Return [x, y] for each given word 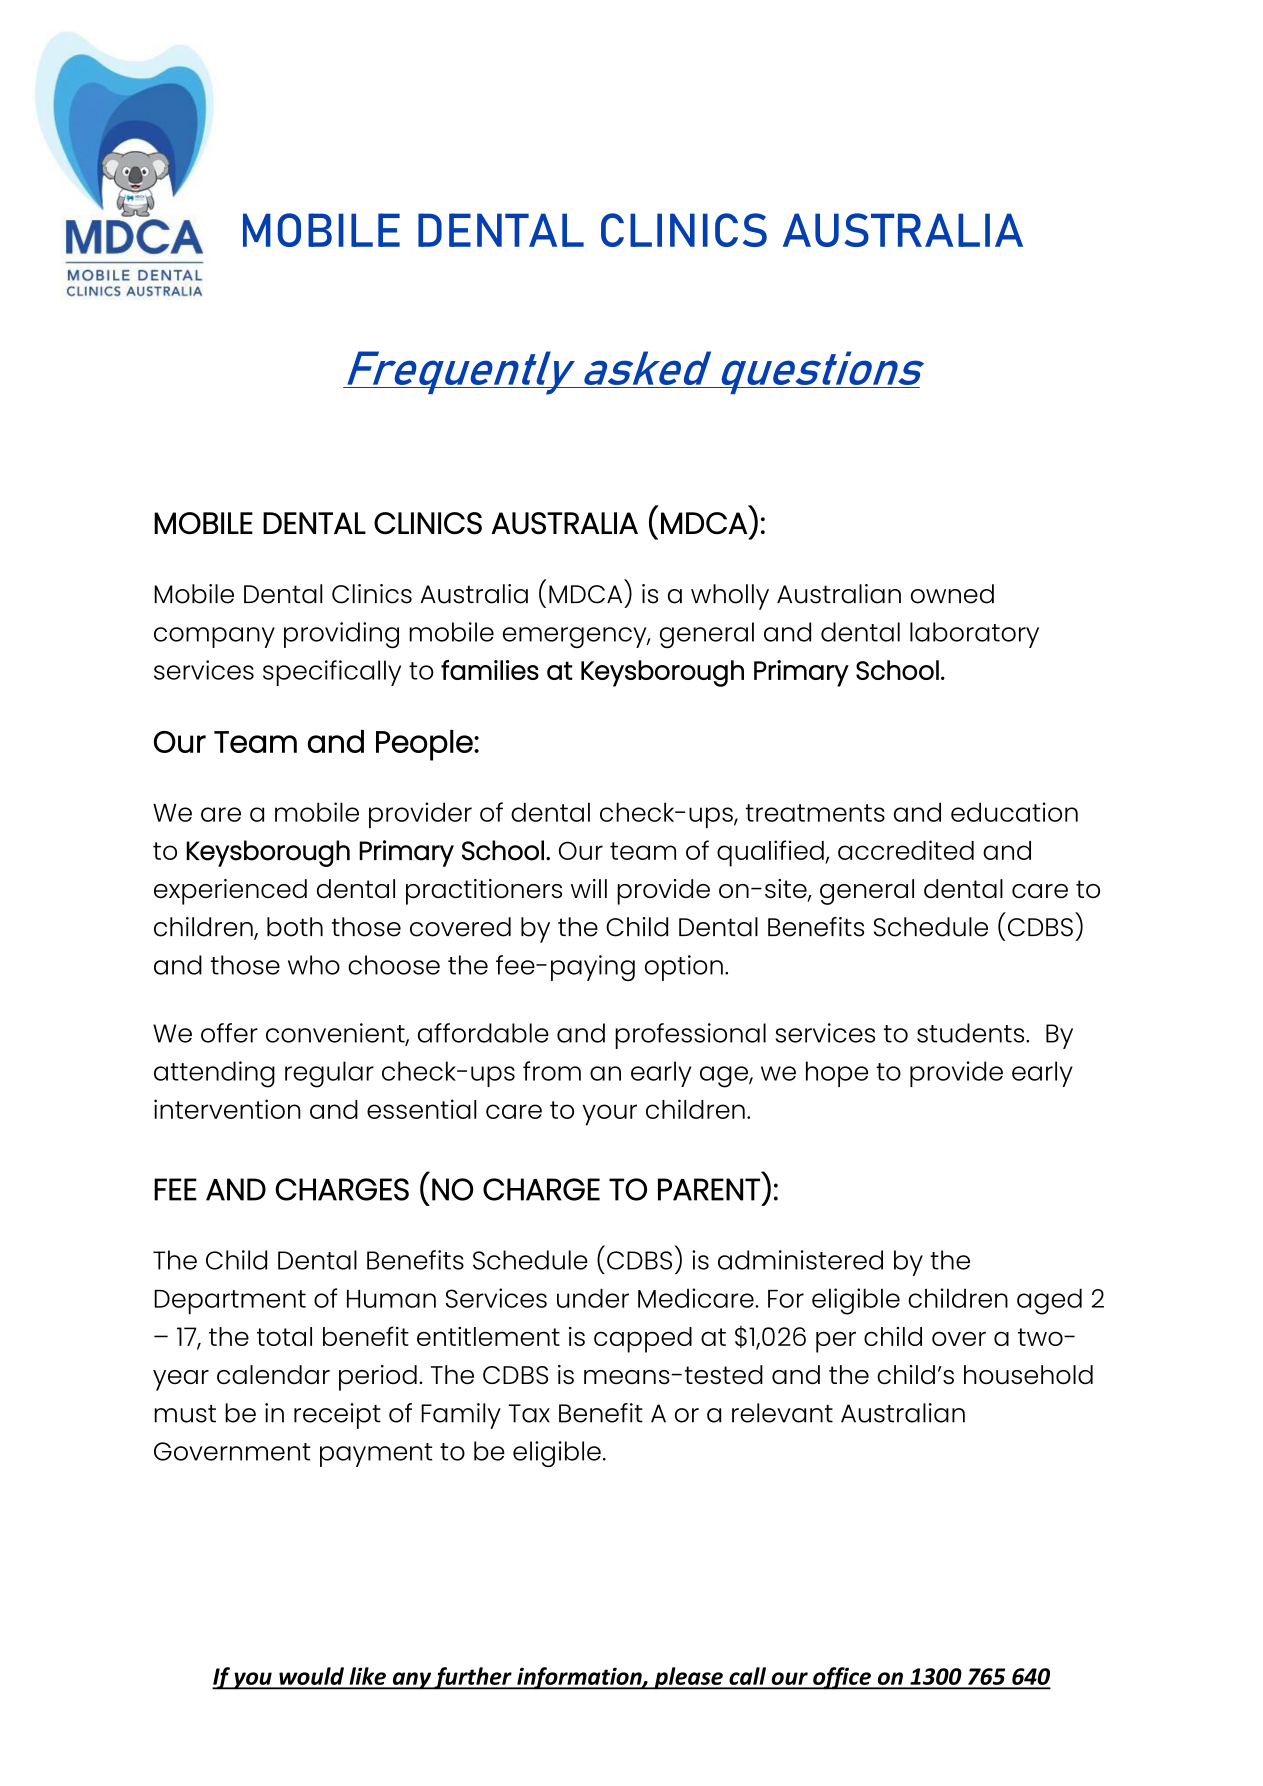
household [1028, 1375]
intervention [227, 1109]
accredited [906, 850]
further [473, 1678]
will [589, 888]
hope [837, 1074]
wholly [730, 597]
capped [643, 1340]
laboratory [974, 635]
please [688, 1678]
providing [341, 635]
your [609, 1115]
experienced [230, 892]
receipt [337, 1416]
